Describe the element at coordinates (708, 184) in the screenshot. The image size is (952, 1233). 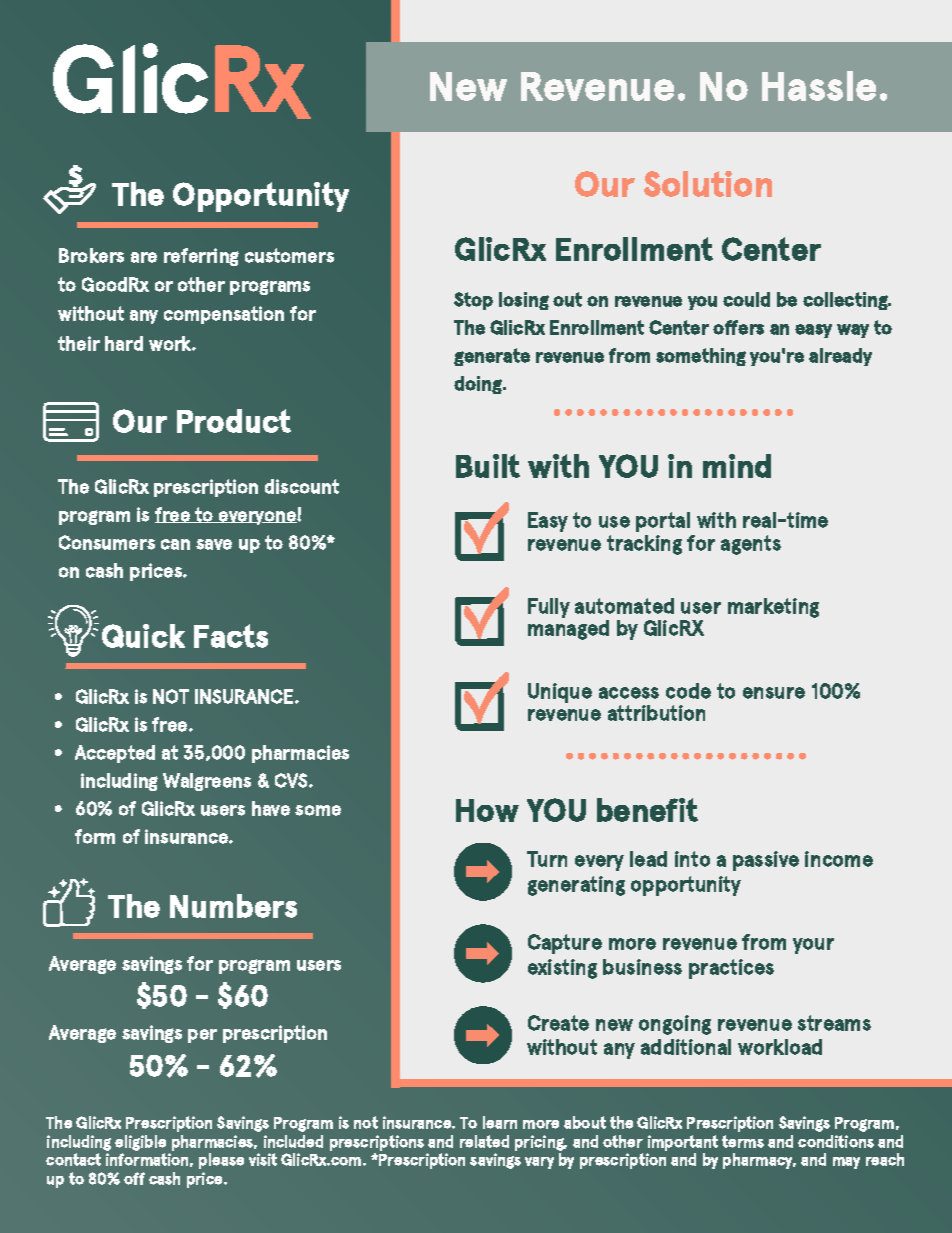
I see `Solution` at that location.
